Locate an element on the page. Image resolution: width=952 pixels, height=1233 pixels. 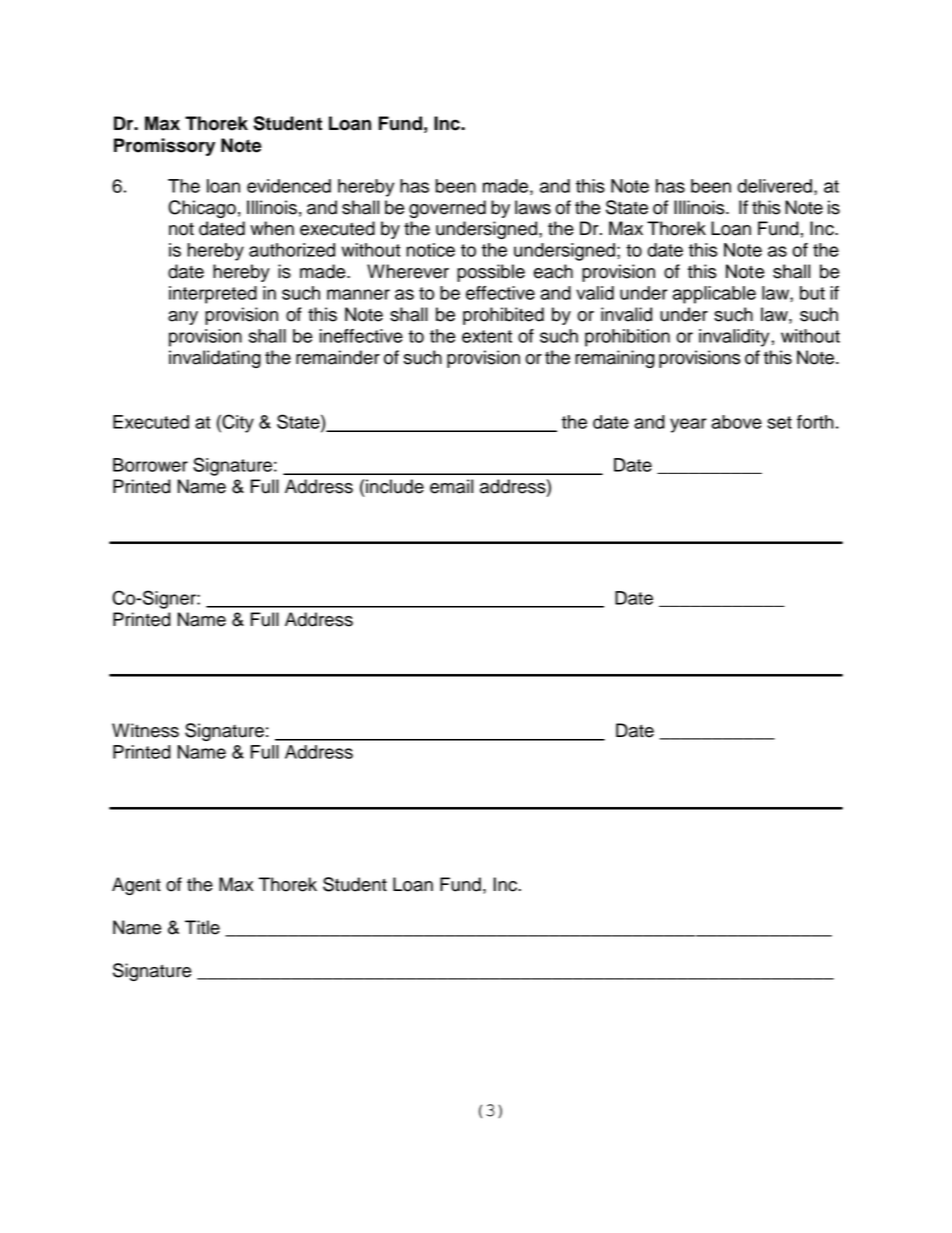
governed is located at coordinates (447, 209).
